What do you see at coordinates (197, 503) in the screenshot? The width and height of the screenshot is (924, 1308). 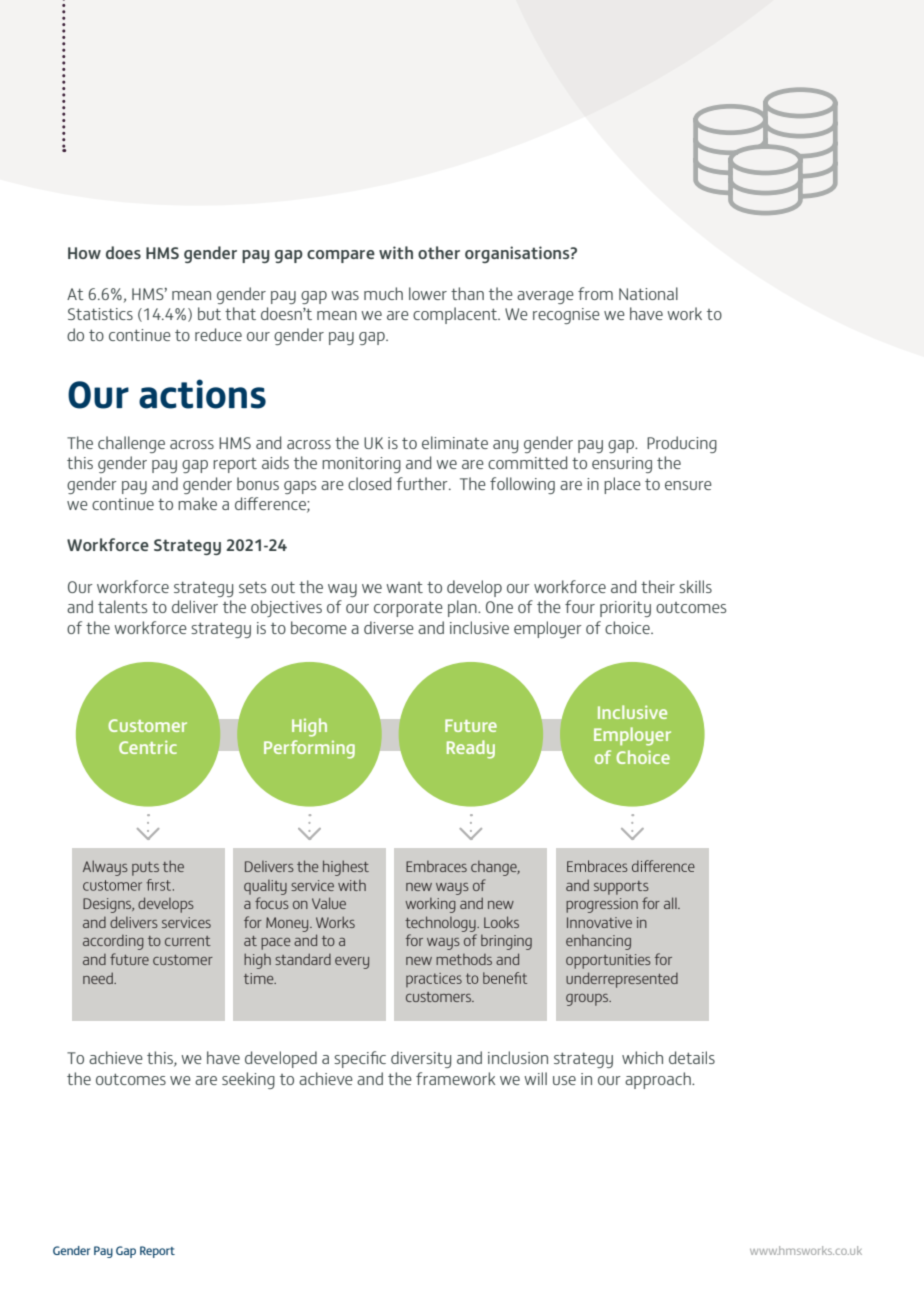 I see `make` at bounding box center [197, 503].
